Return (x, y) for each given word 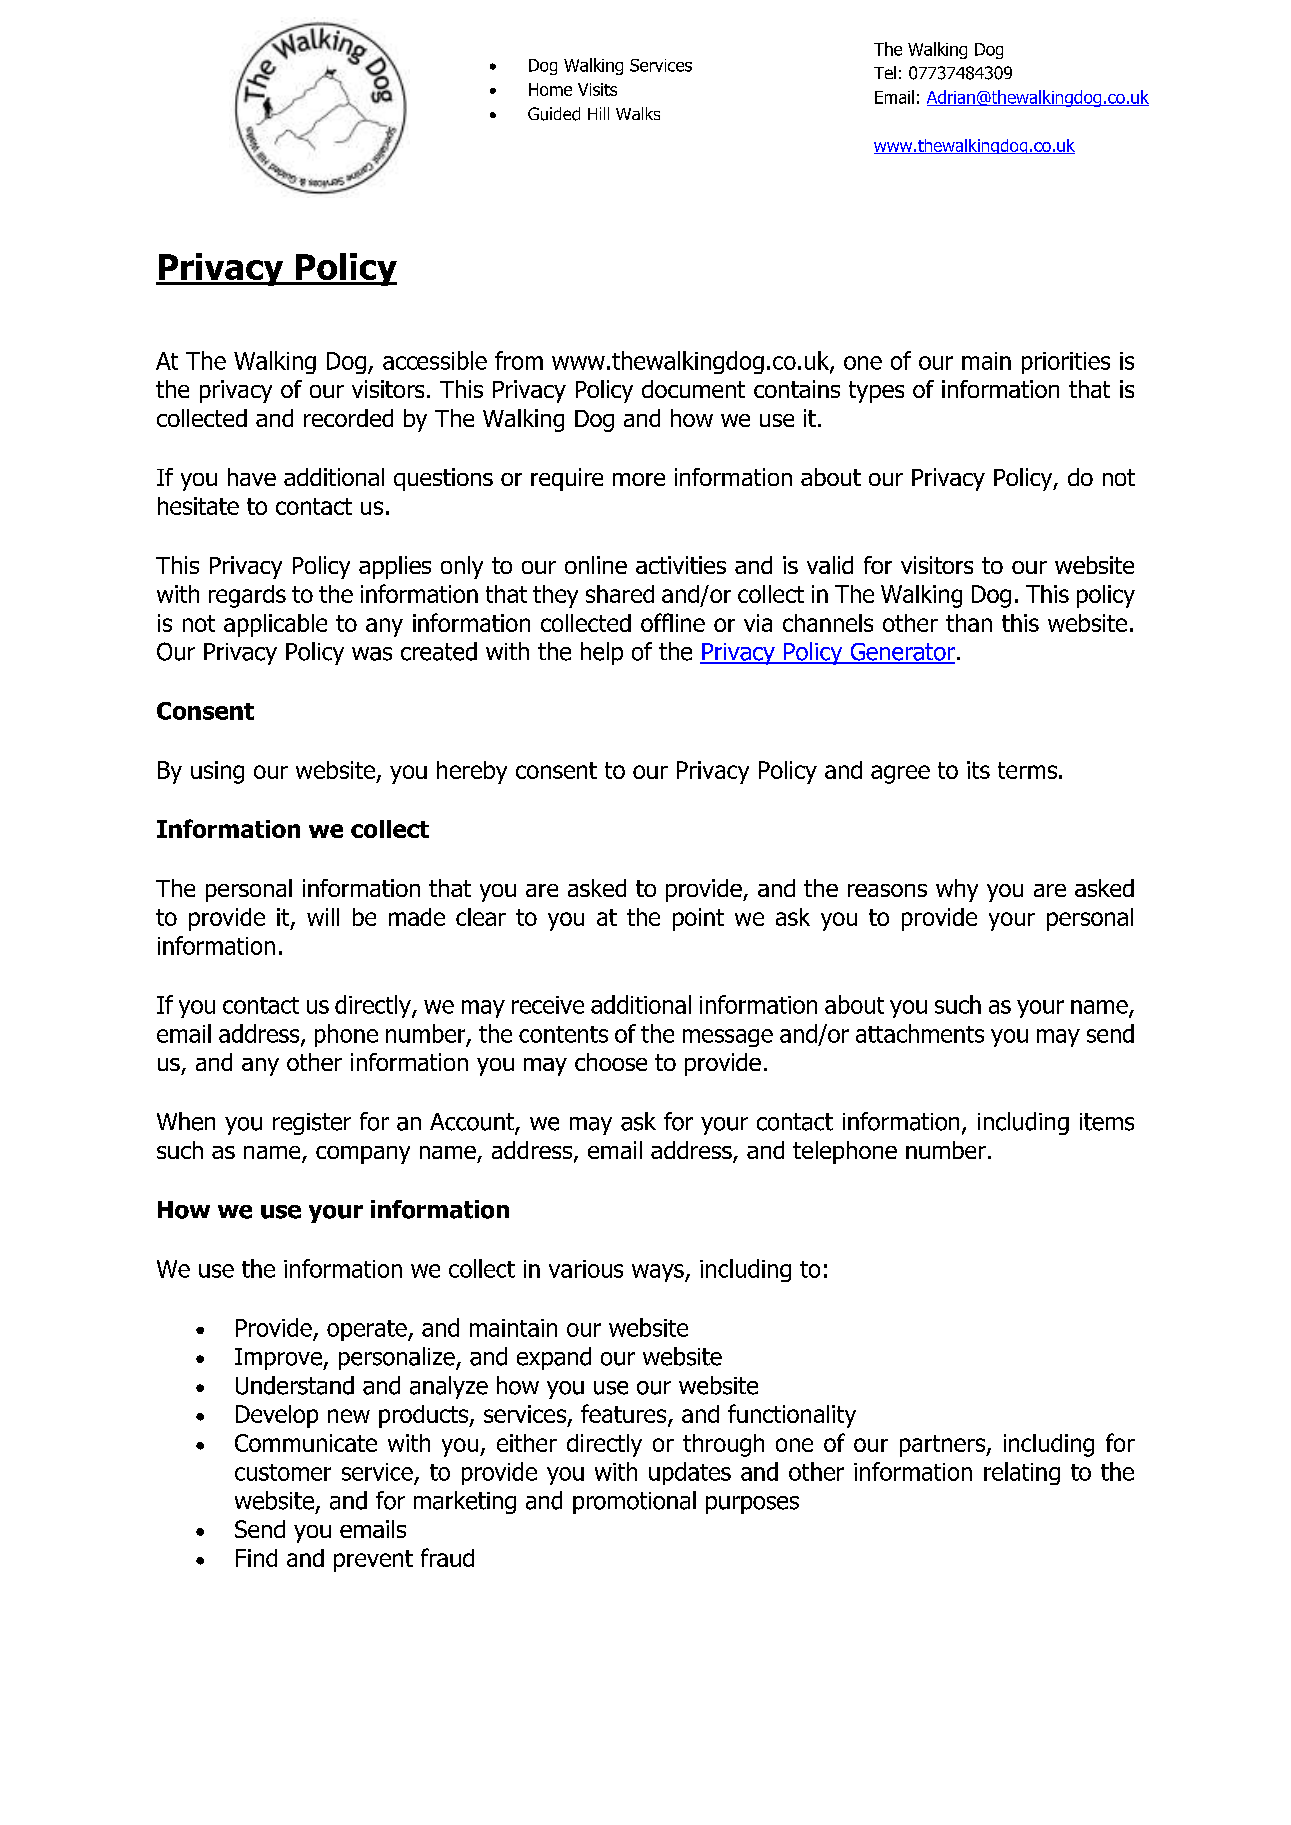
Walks (638, 113)
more (639, 479)
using (217, 772)
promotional (634, 1502)
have (252, 477)
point (698, 919)
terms (1027, 770)
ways (659, 1273)
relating (1022, 1473)
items (1107, 1122)
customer (283, 1472)
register (312, 1124)
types (876, 392)
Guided (554, 114)
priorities (1066, 363)
